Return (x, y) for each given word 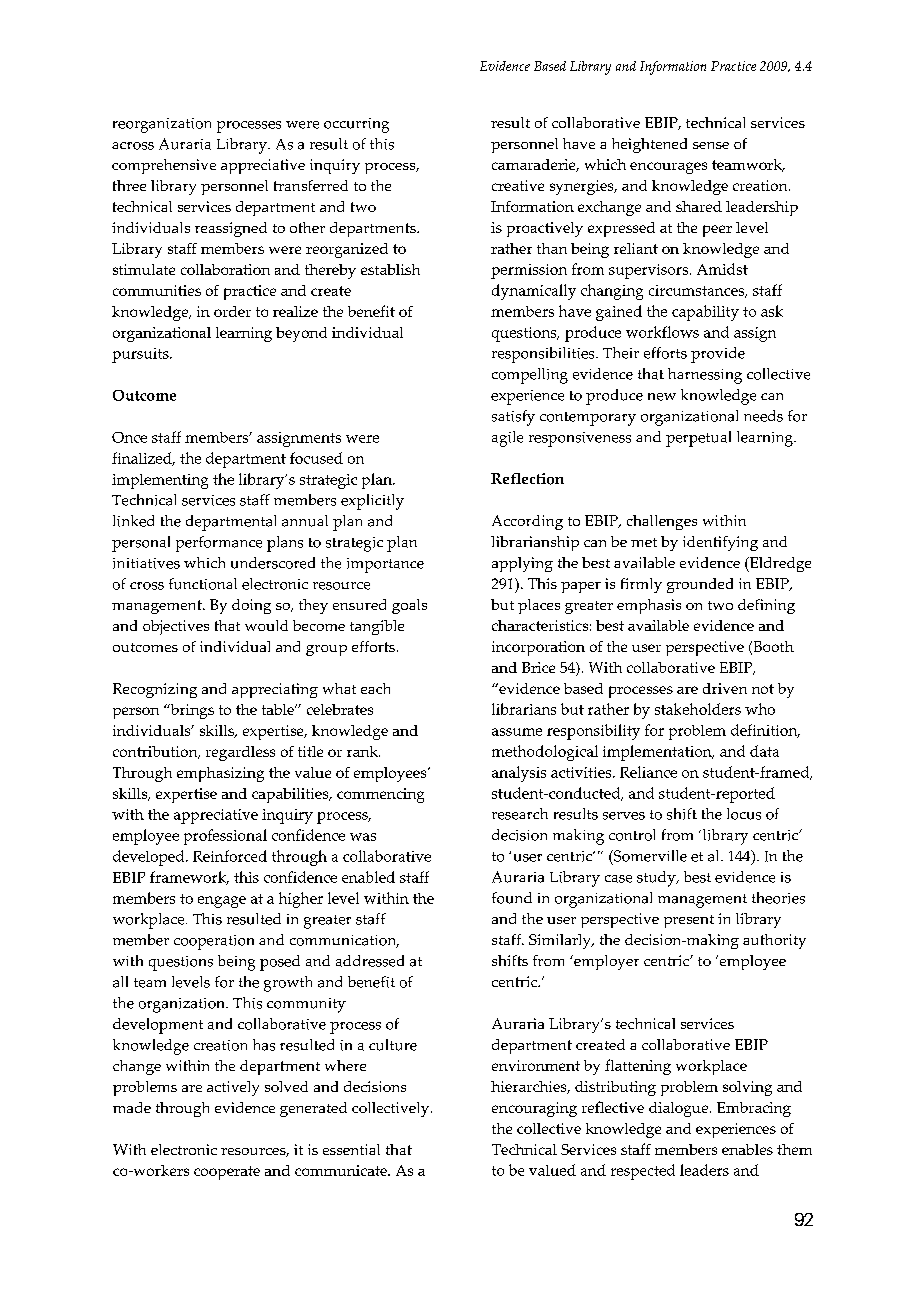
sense (711, 145)
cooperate (227, 1173)
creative (518, 185)
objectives (176, 627)
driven (725, 688)
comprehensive (164, 166)
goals (409, 606)
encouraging (534, 1109)
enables (747, 1149)
